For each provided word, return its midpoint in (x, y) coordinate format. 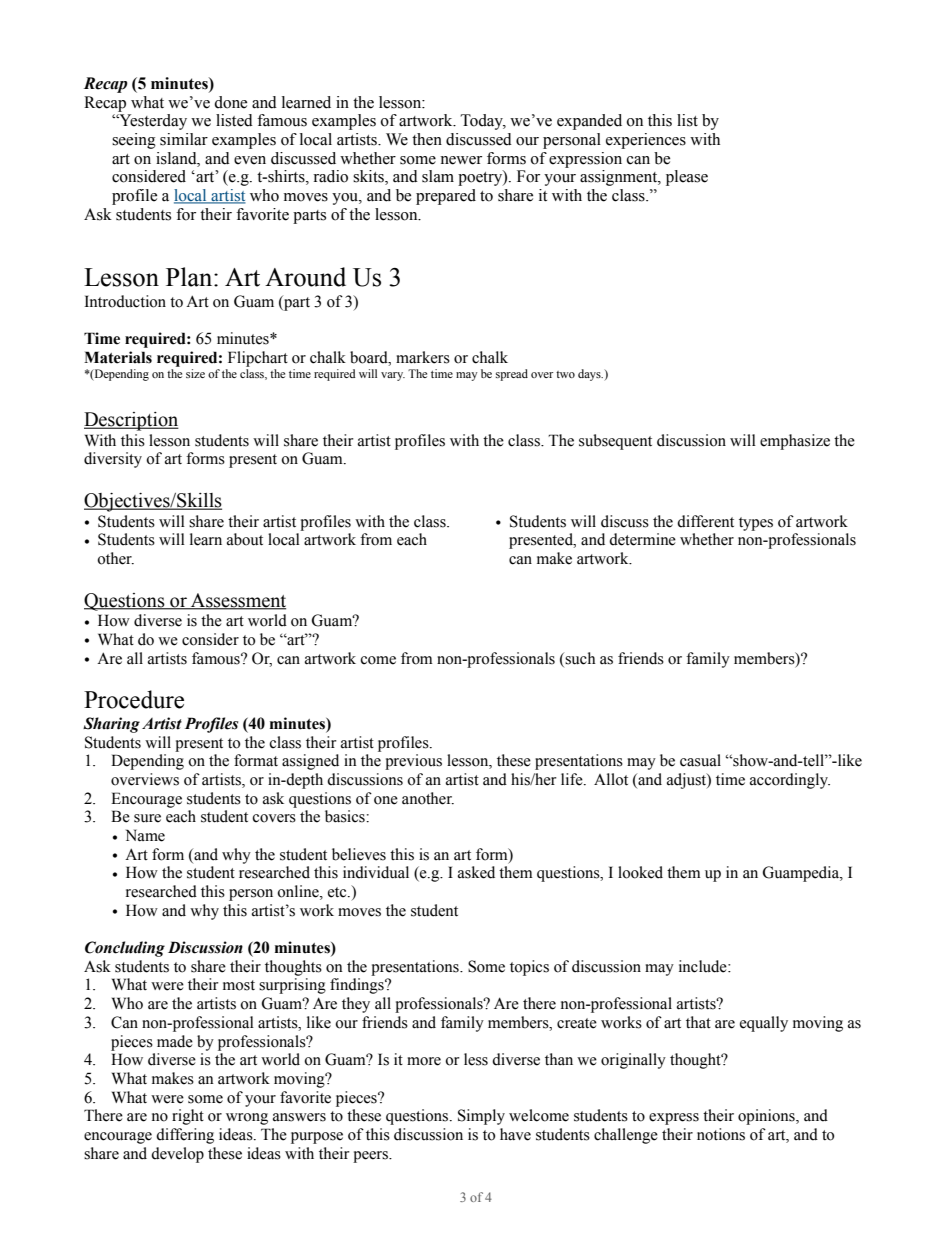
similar (184, 139)
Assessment (237, 601)
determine (642, 539)
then (427, 139)
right (188, 1117)
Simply (481, 1117)
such (579, 658)
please (687, 178)
